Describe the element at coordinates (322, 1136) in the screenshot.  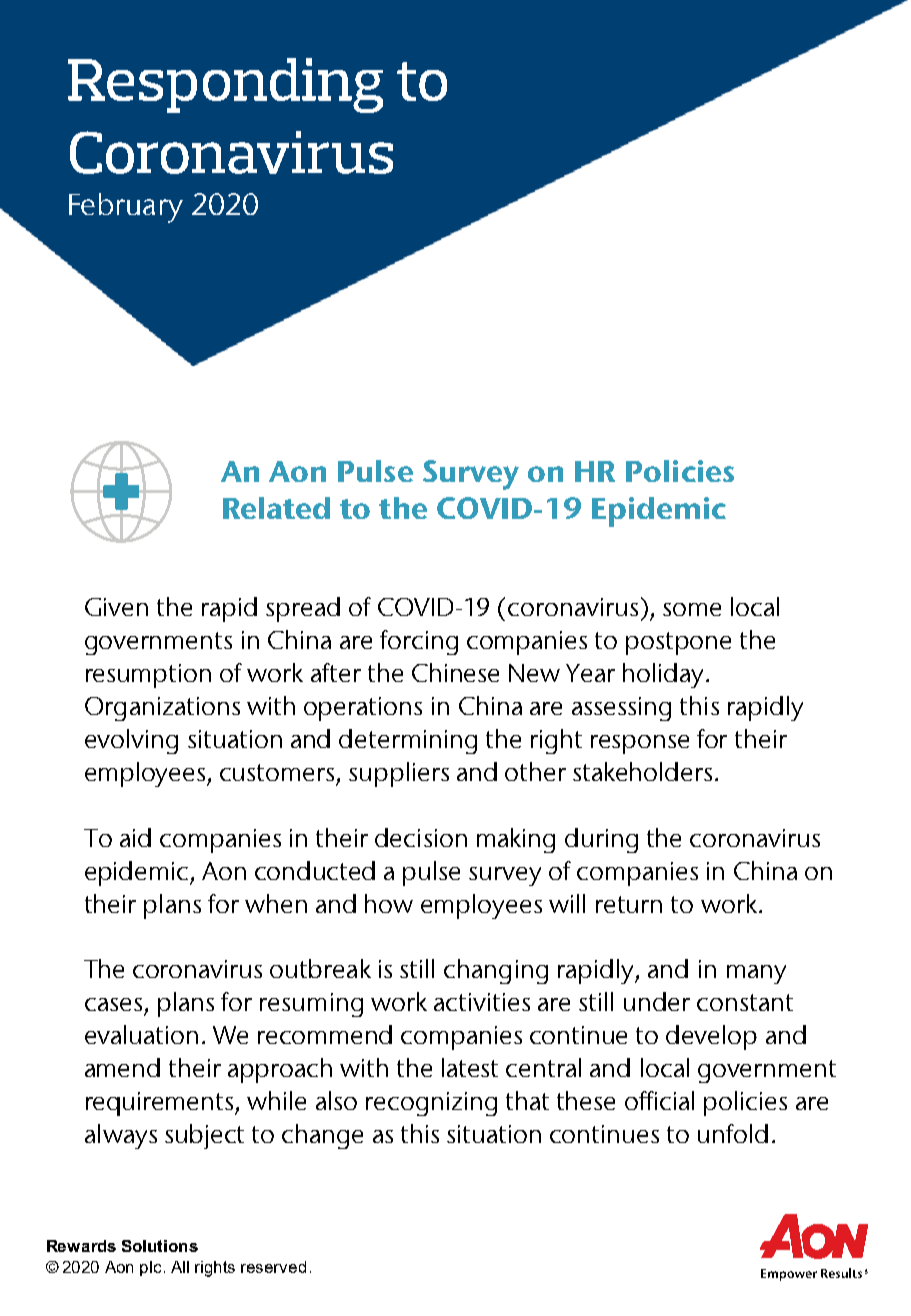
I see `change` at that location.
